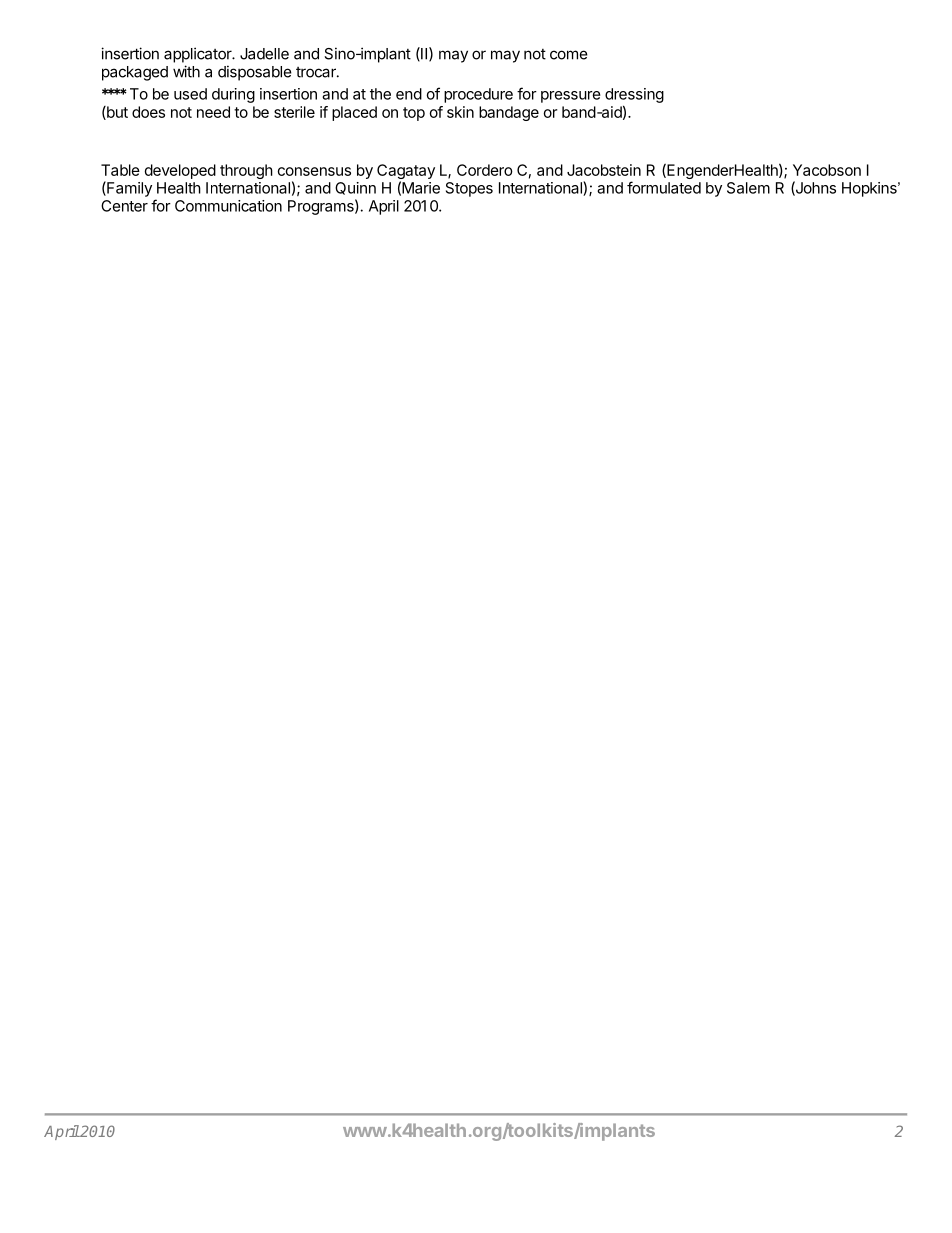 This page has height=1233, width=952. I want to click on dressing, so click(634, 95).
